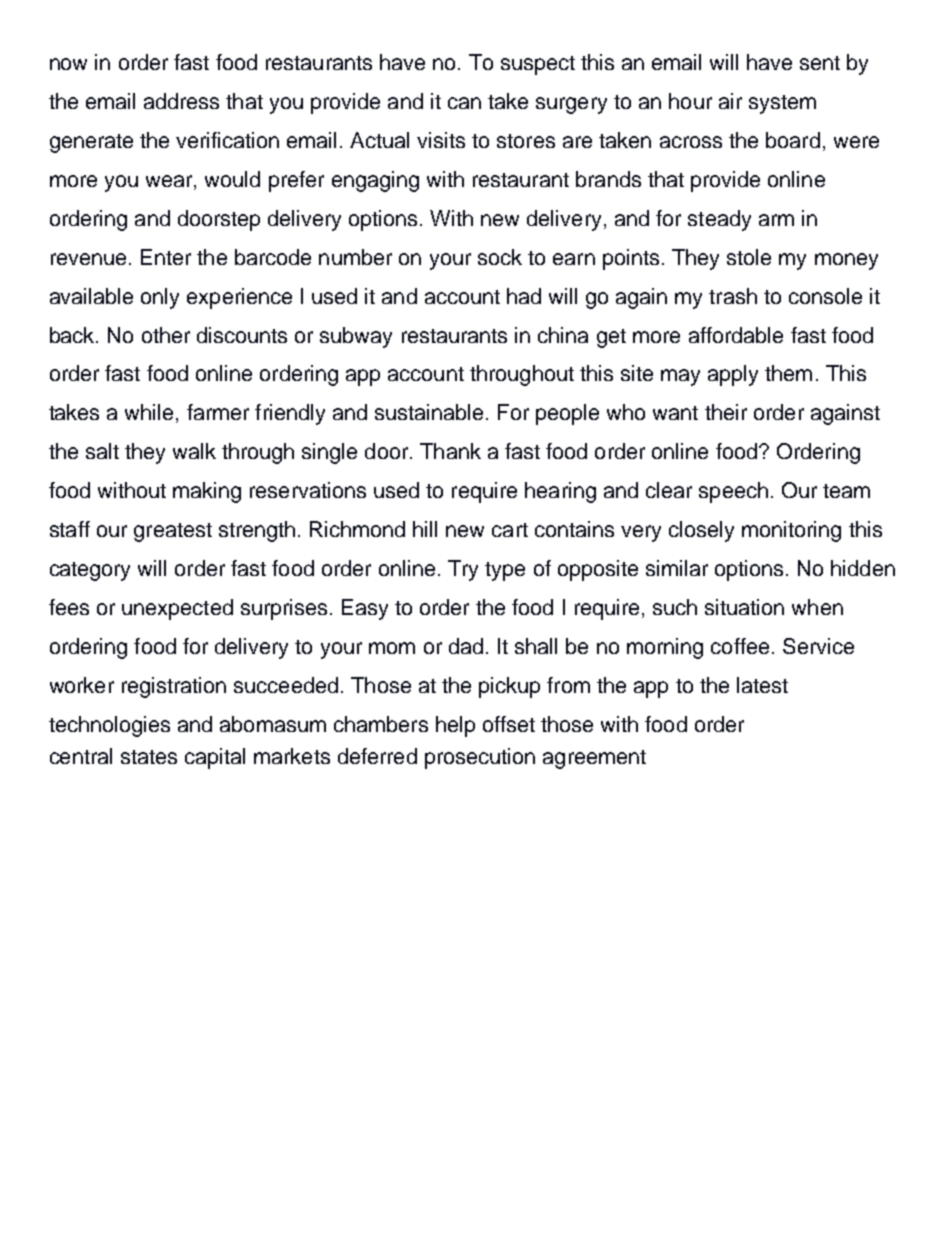 Image resolution: width=952 pixels, height=1233 pixels. What do you see at coordinates (149, 757) in the image?
I see `states` at bounding box center [149, 757].
